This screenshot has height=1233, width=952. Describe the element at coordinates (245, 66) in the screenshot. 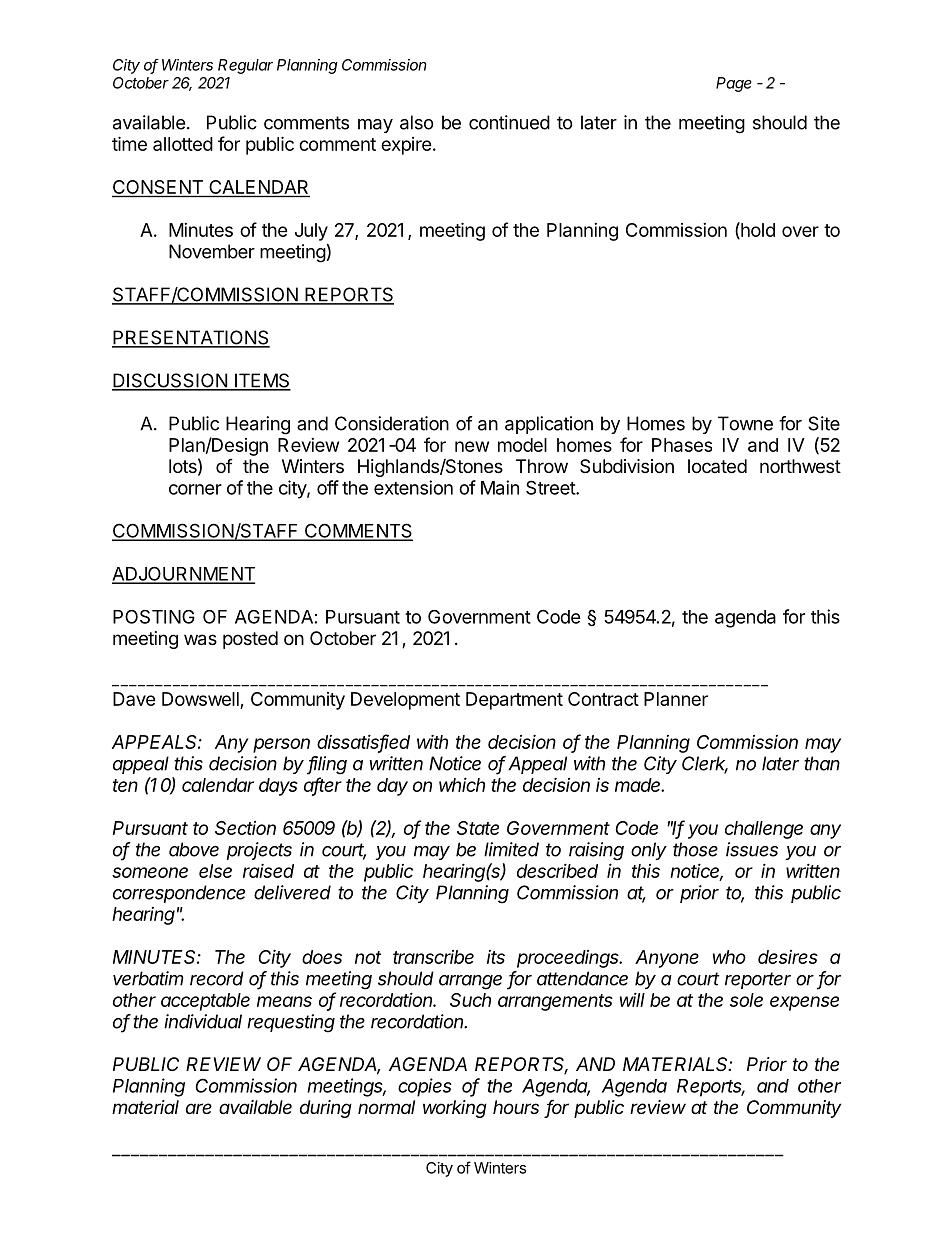

I see `Regular` at that location.
